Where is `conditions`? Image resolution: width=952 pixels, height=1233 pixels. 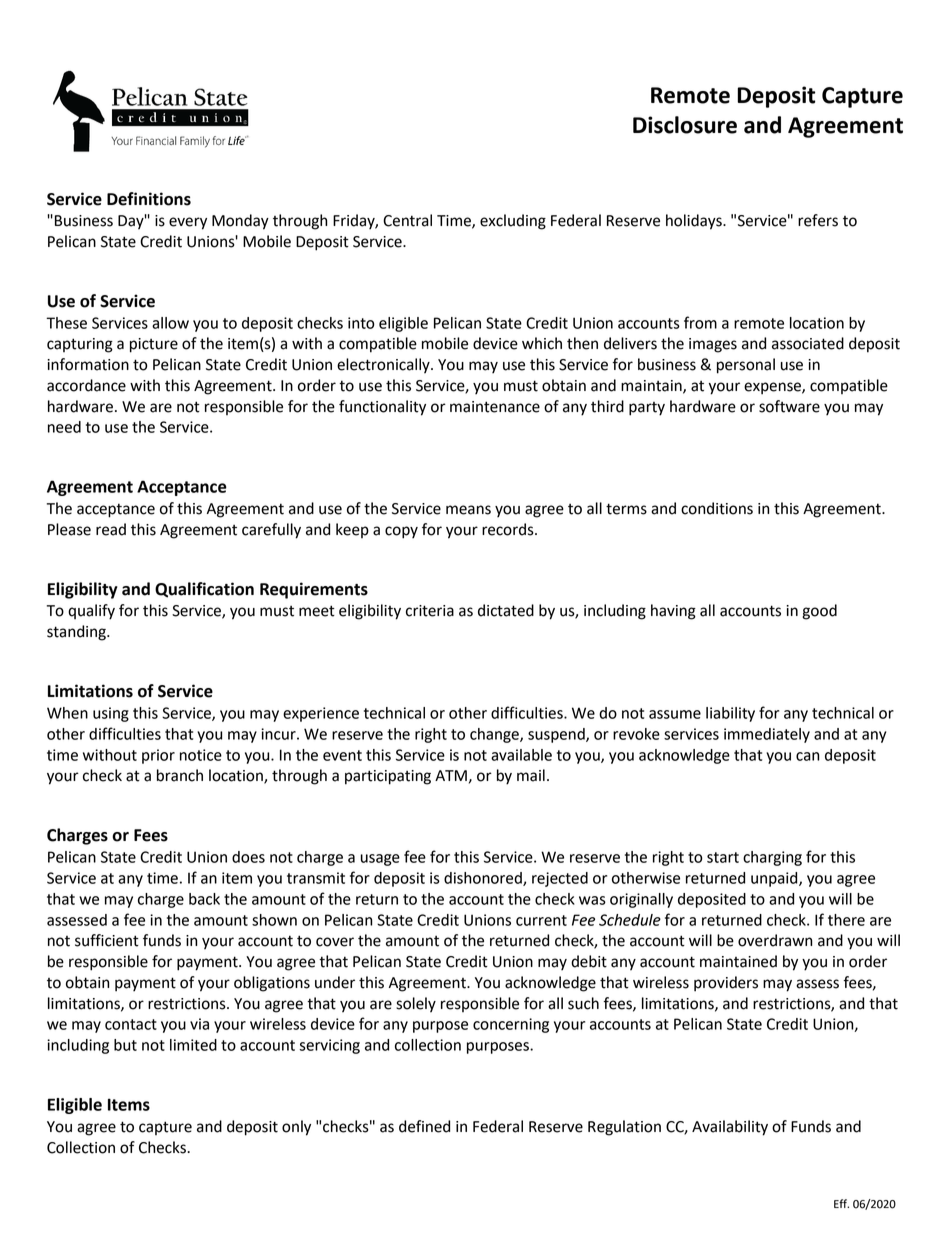
conditions is located at coordinates (717, 508).
